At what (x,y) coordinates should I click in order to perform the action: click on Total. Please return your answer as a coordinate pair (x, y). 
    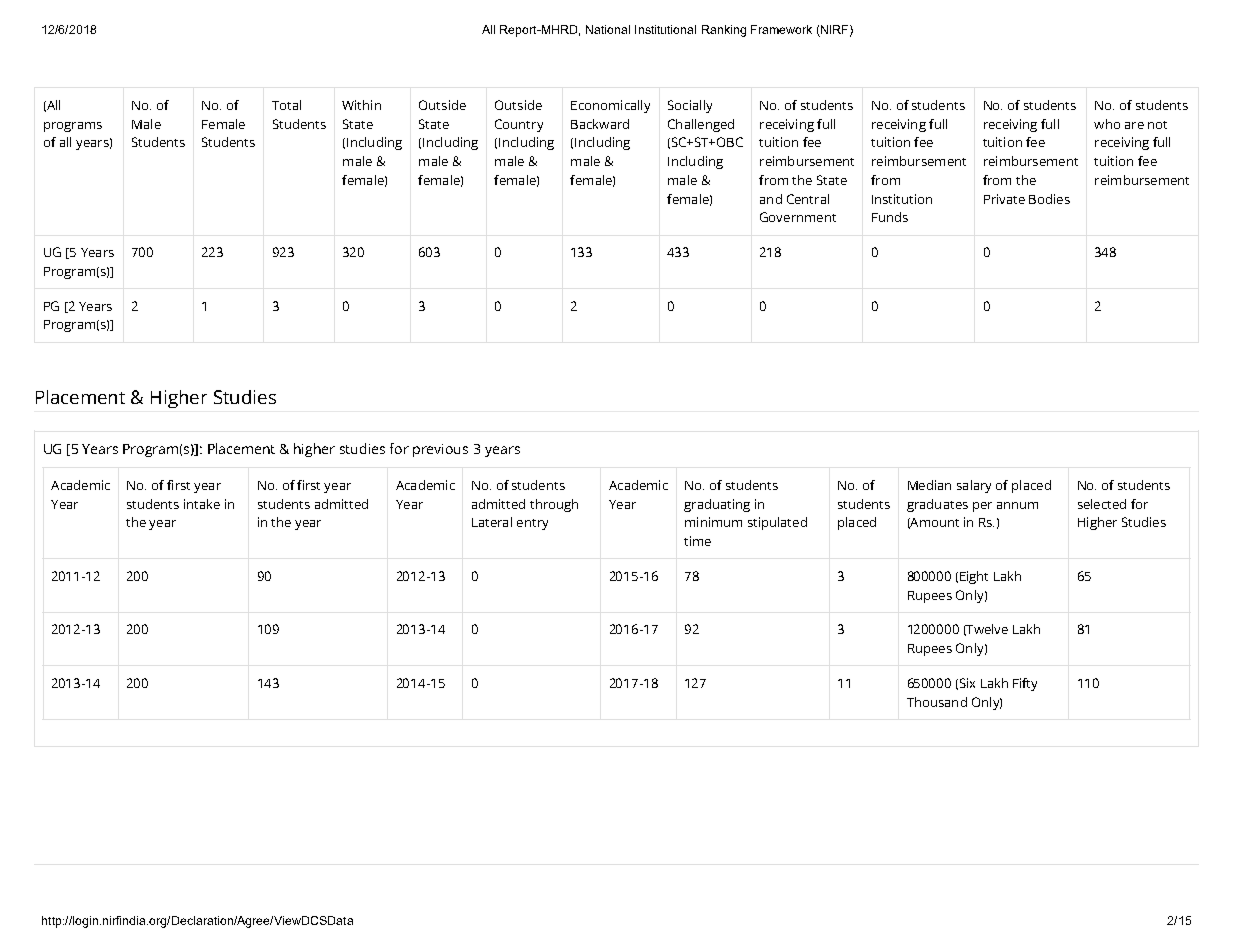
    Looking at the image, I should click on (286, 105).
